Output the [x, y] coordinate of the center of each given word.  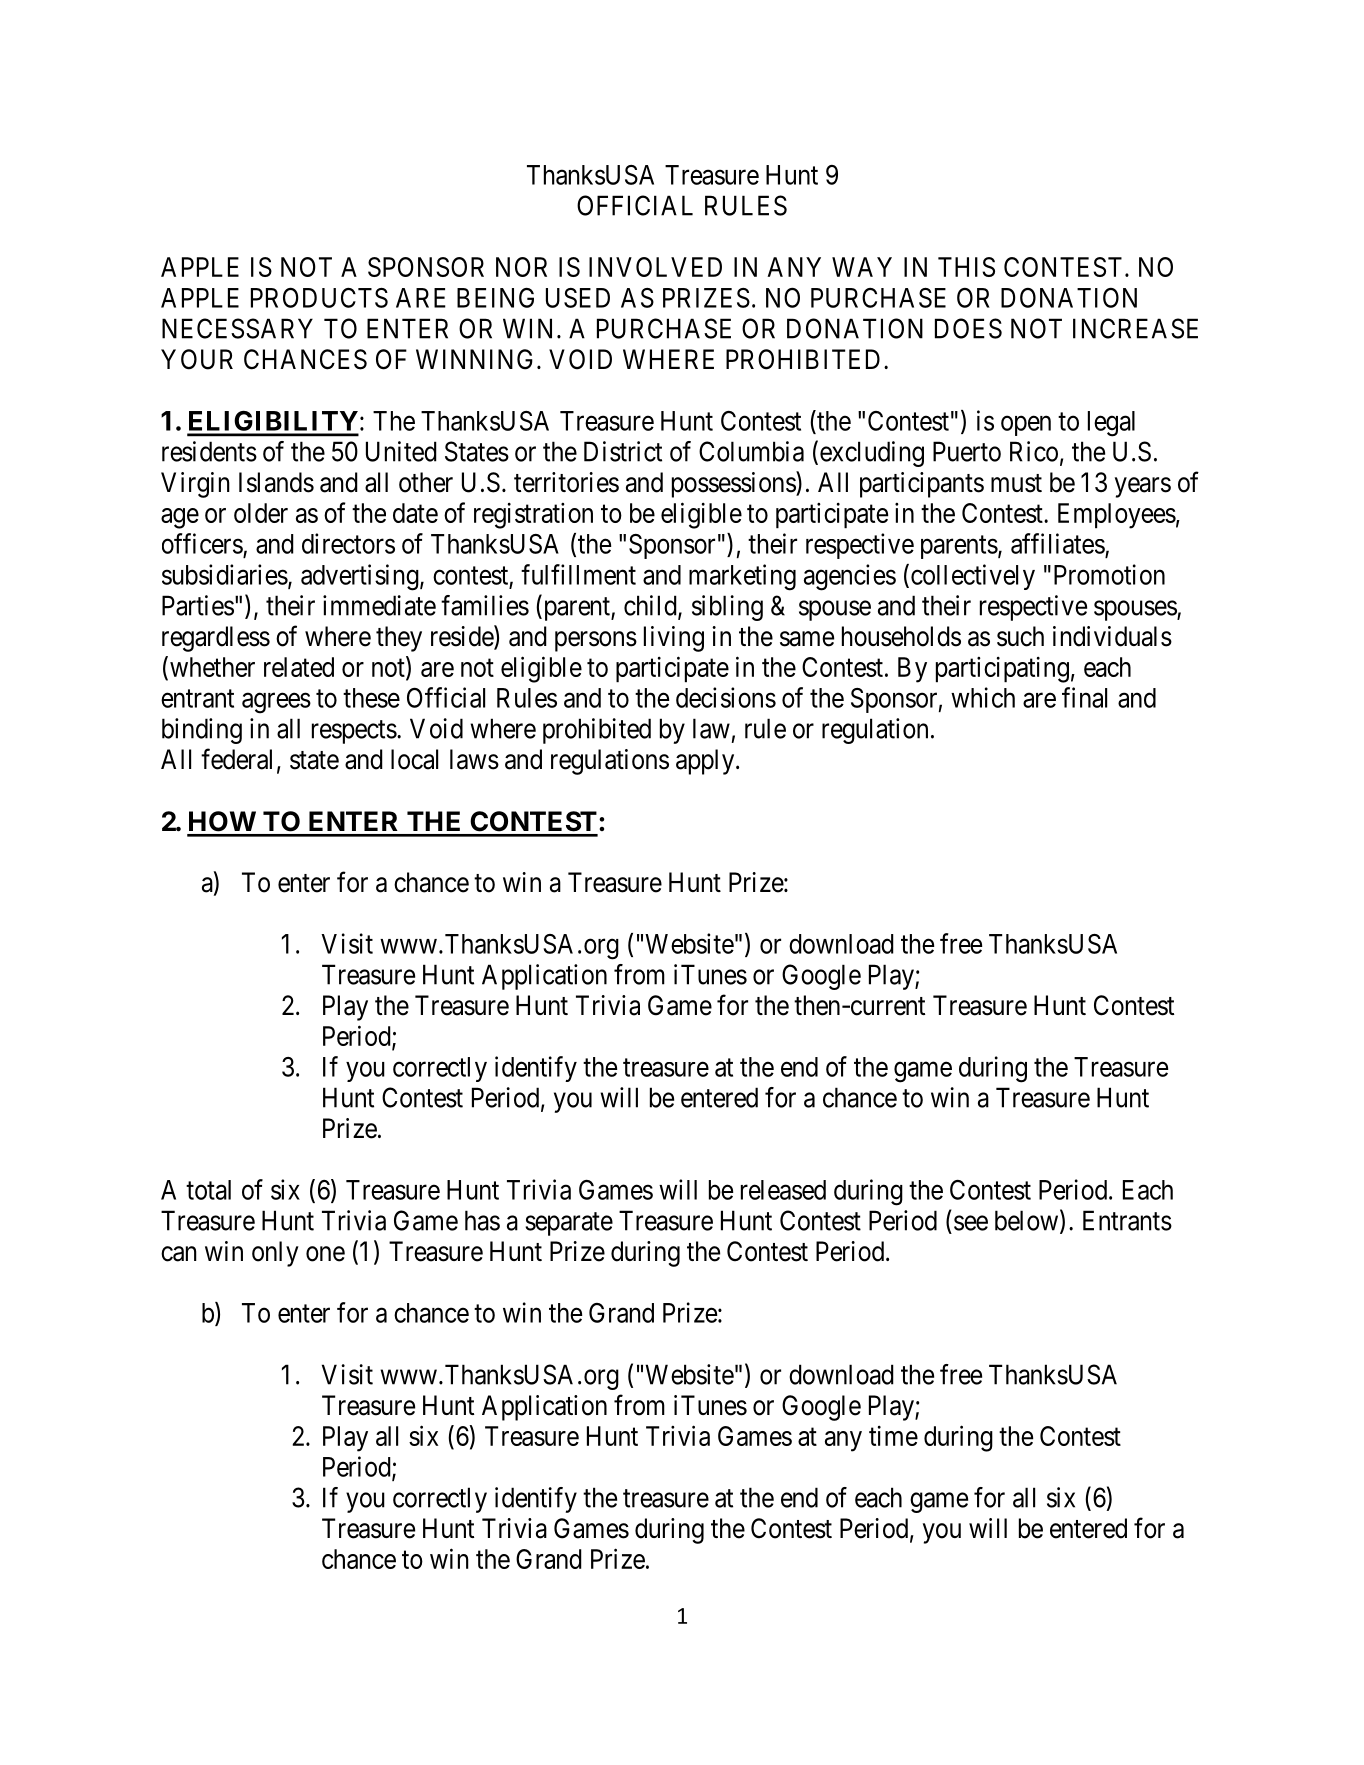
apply [706, 762]
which [983, 697]
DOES [968, 328]
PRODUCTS [319, 298]
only [275, 1254]
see [971, 1223]
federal [236, 759]
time [893, 1436]
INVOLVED [655, 267]
